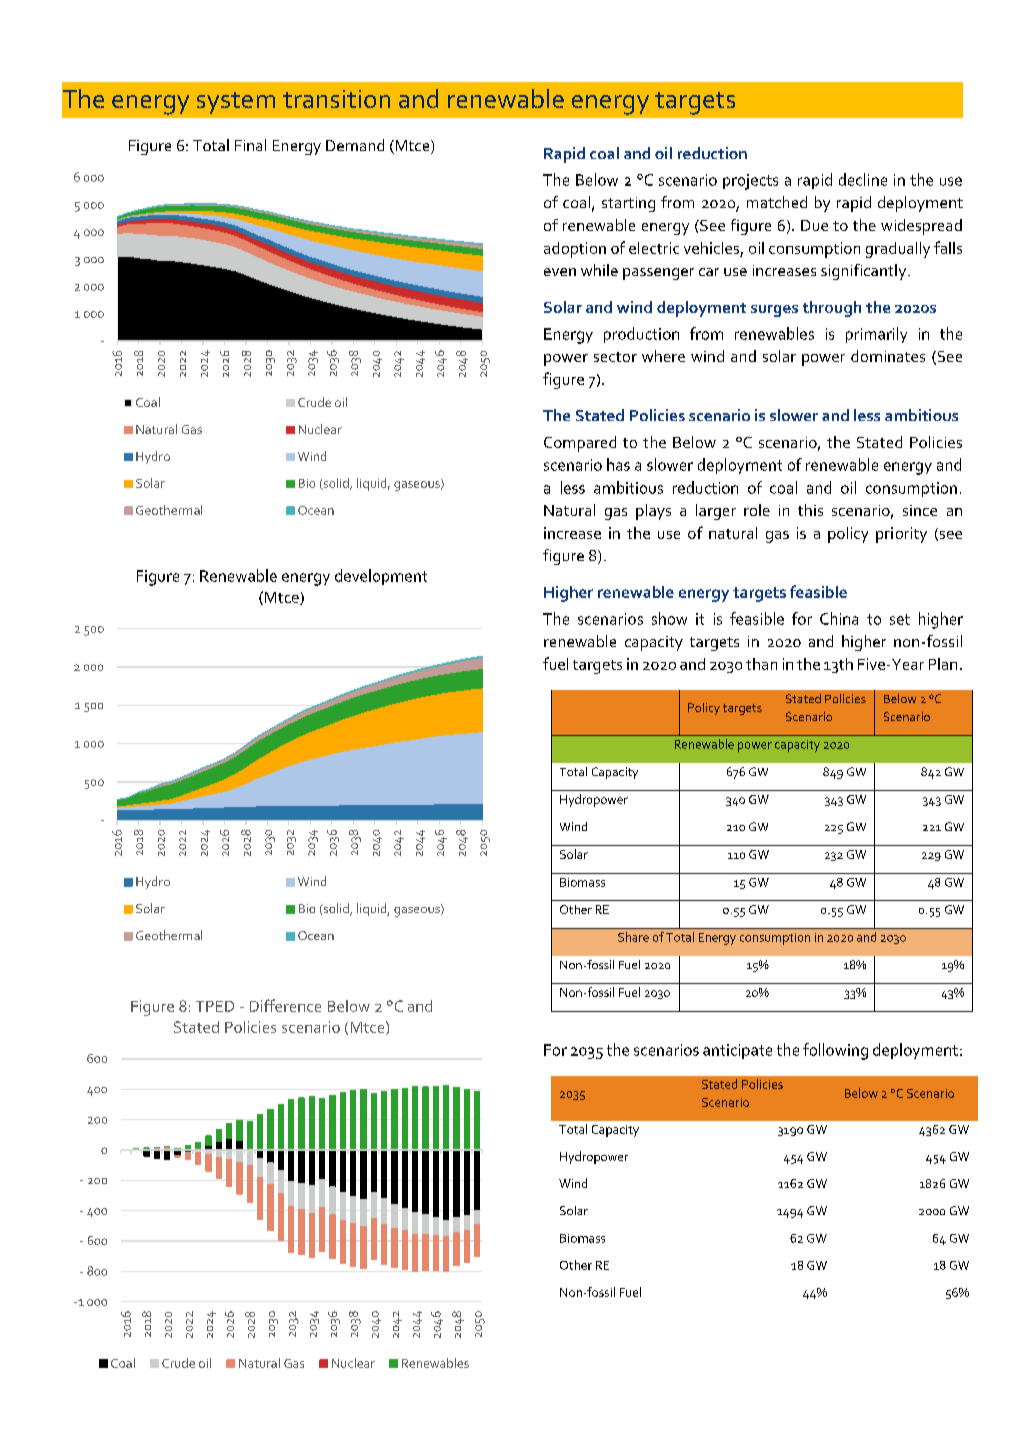 The image size is (1025, 1450). Describe the element at coordinates (285, 1005) in the document. I see `Difference` at that location.
